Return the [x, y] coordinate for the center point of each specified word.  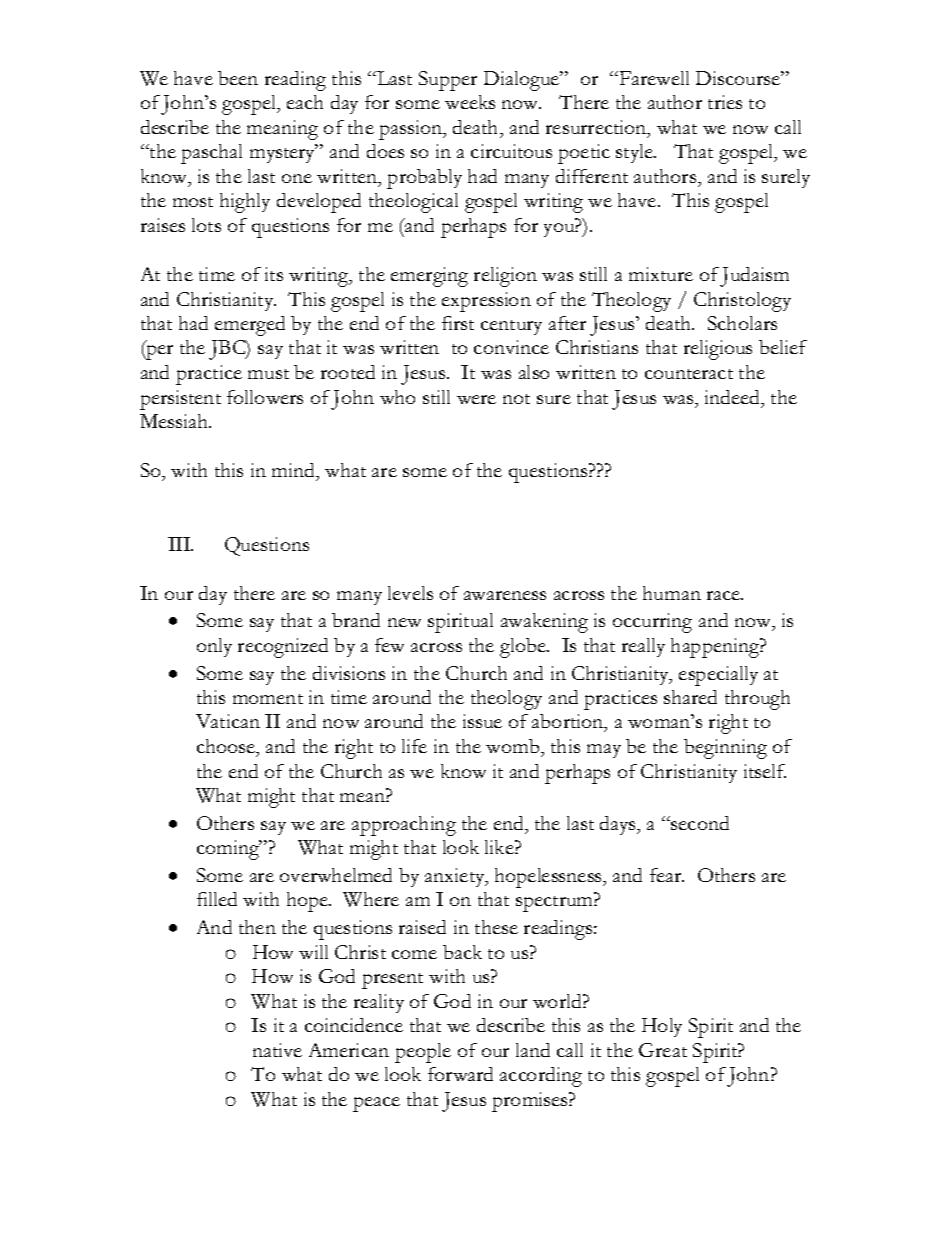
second [700, 823]
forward [460, 1074]
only [214, 647]
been [238, 78]
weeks [470, 102]
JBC [228, 350]
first [458, 323]
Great [663, 1050]
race [725, 595]
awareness [505, 595]
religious [718, 350]
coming [229, 850]
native [277, 1050]
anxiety [456, 877]
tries [725, 102]
